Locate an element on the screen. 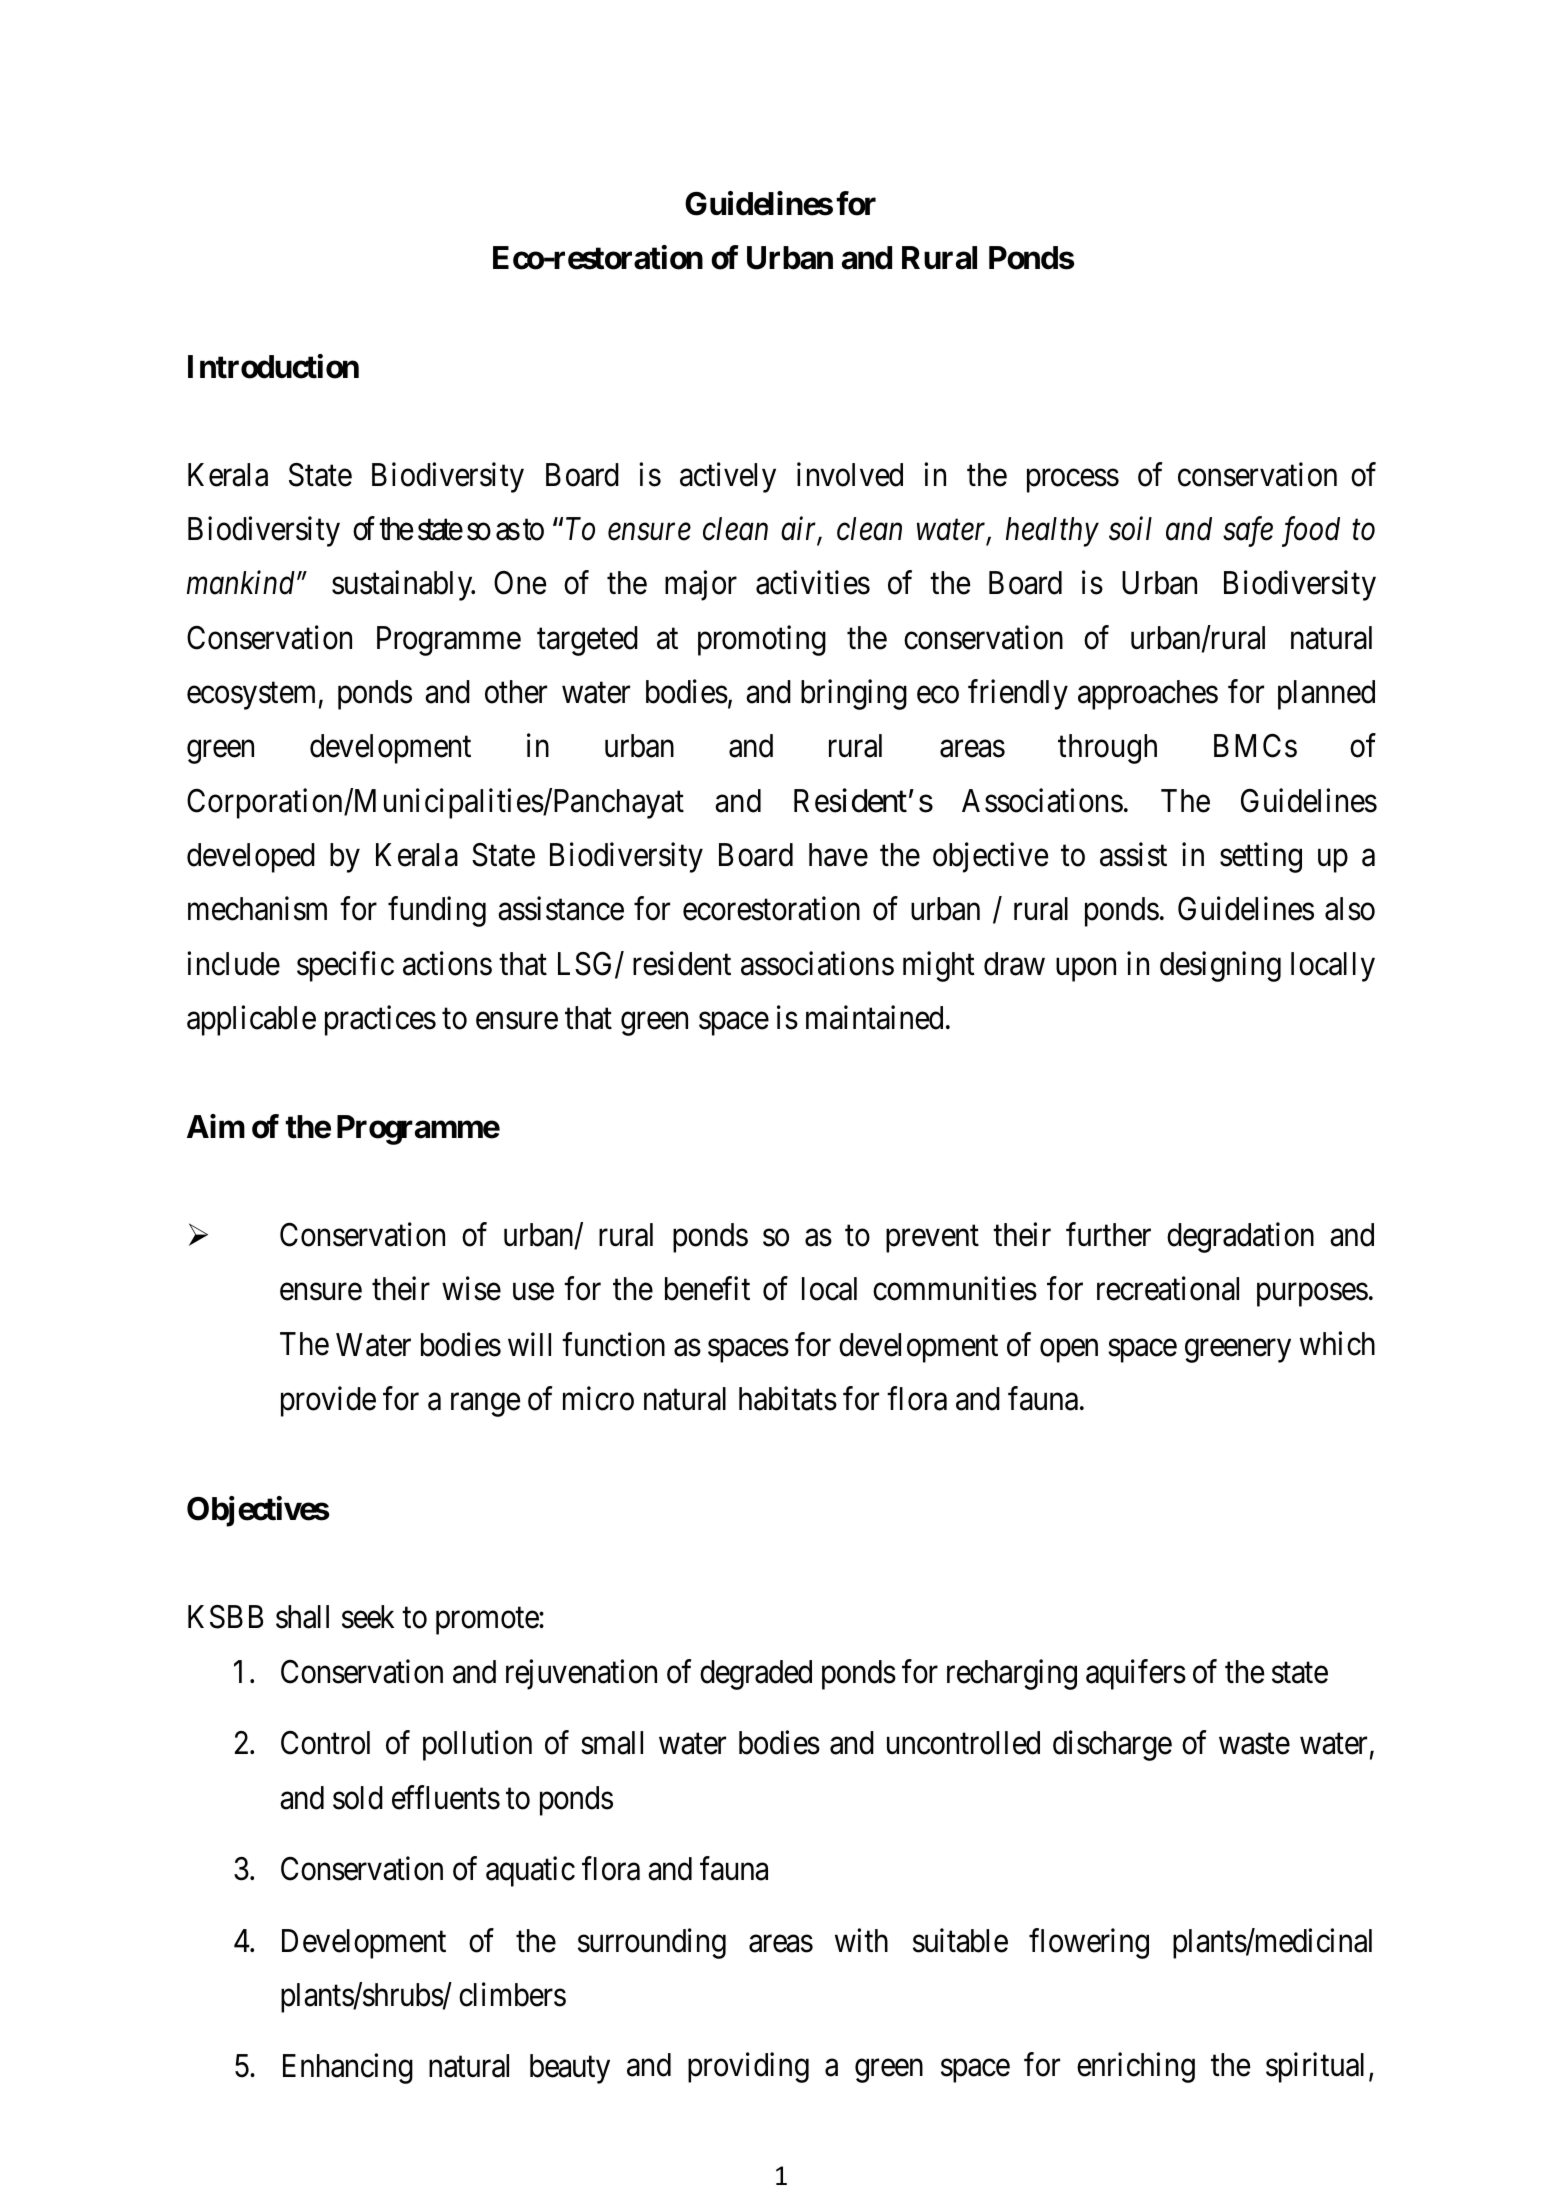 The image size is (1562, 2209). Enhancing is located at coordinates (348, 2069).
